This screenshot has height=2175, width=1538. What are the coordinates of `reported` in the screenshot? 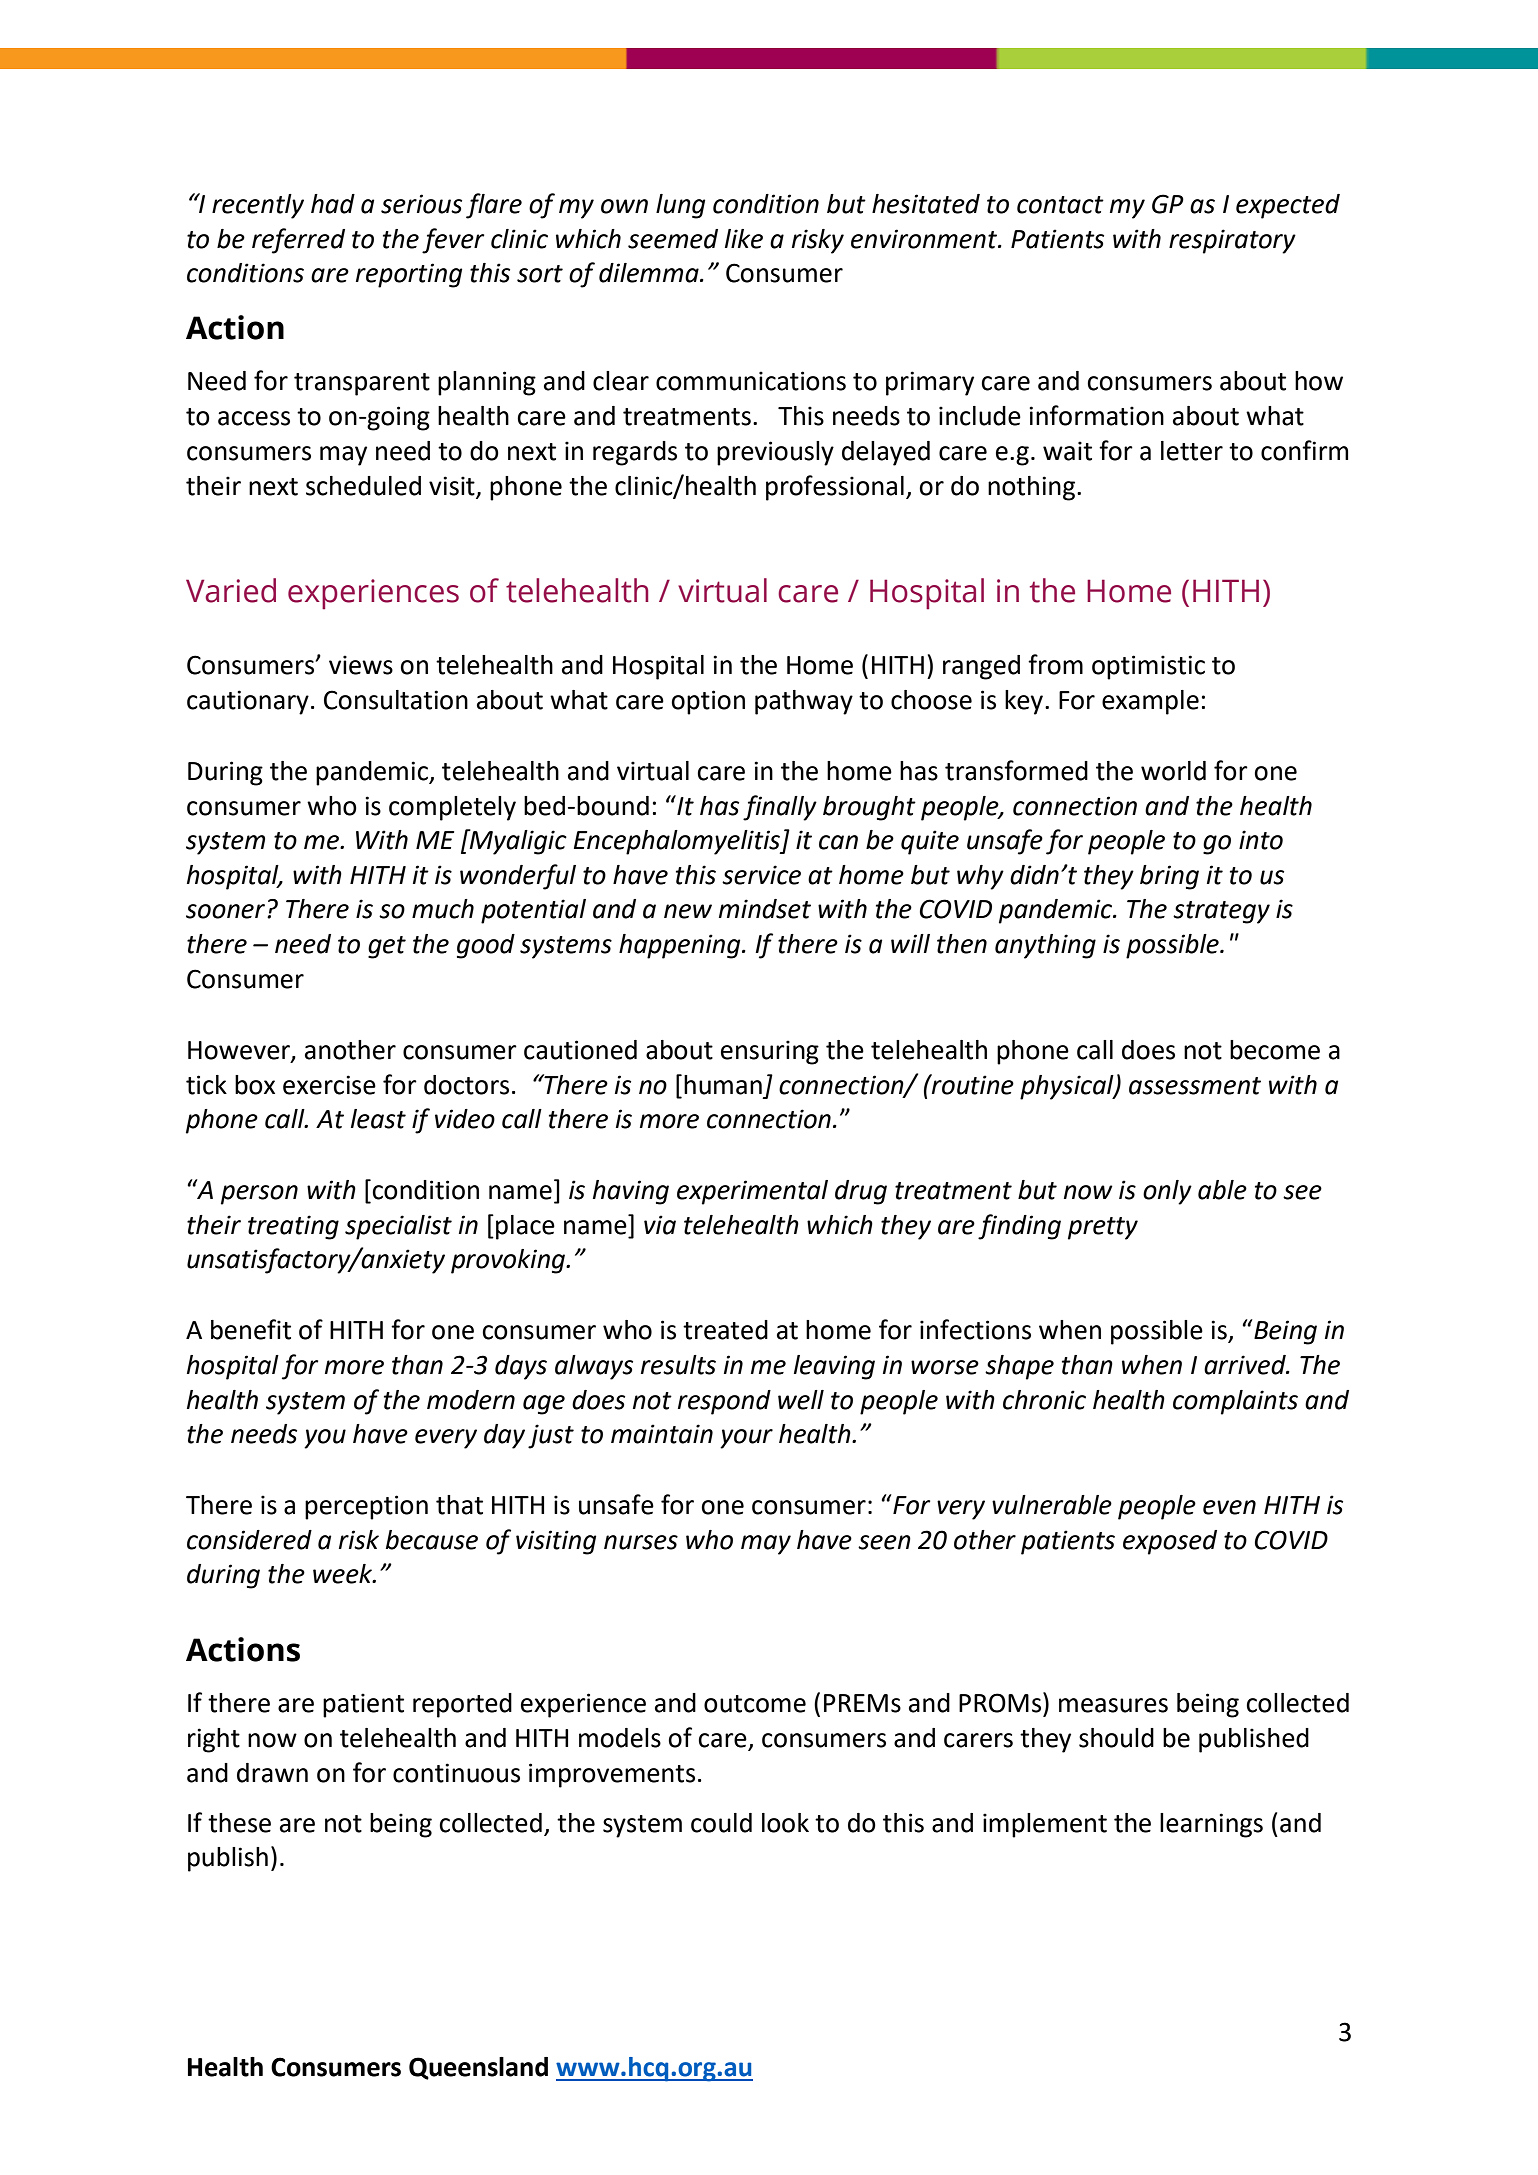 It's located at (462, 1705).
